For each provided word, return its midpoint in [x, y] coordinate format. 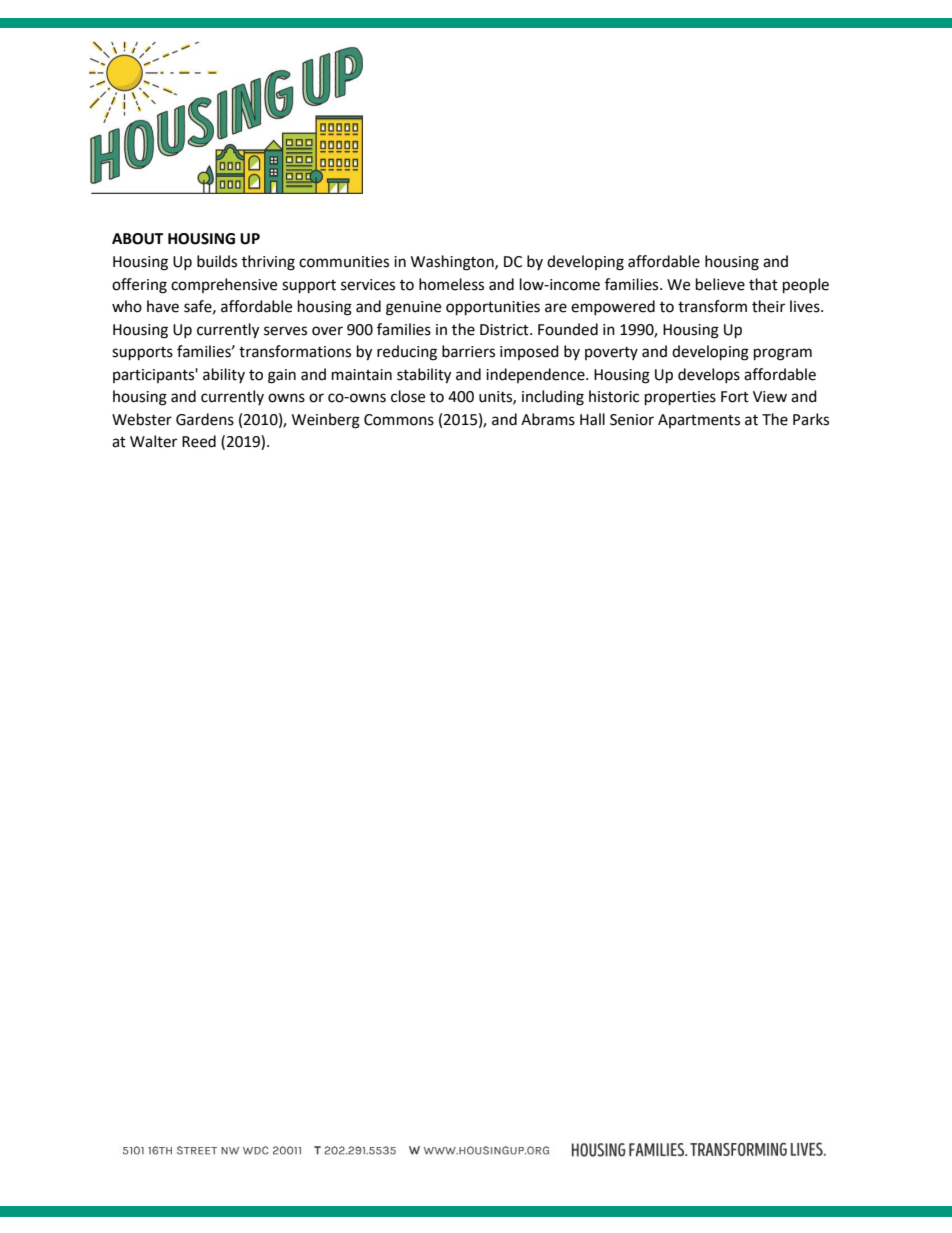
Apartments [699, 421]
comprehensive [224, 285]
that [763, 284]
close [408, 396]
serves [285, 331]
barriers [468, 351]
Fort [735, 397]
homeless [451, 284]
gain [282, 376]
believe [720, 284]
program [783, 354]
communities [344, 262]
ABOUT [137, 239]
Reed [199, 441]
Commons [399, 420]
